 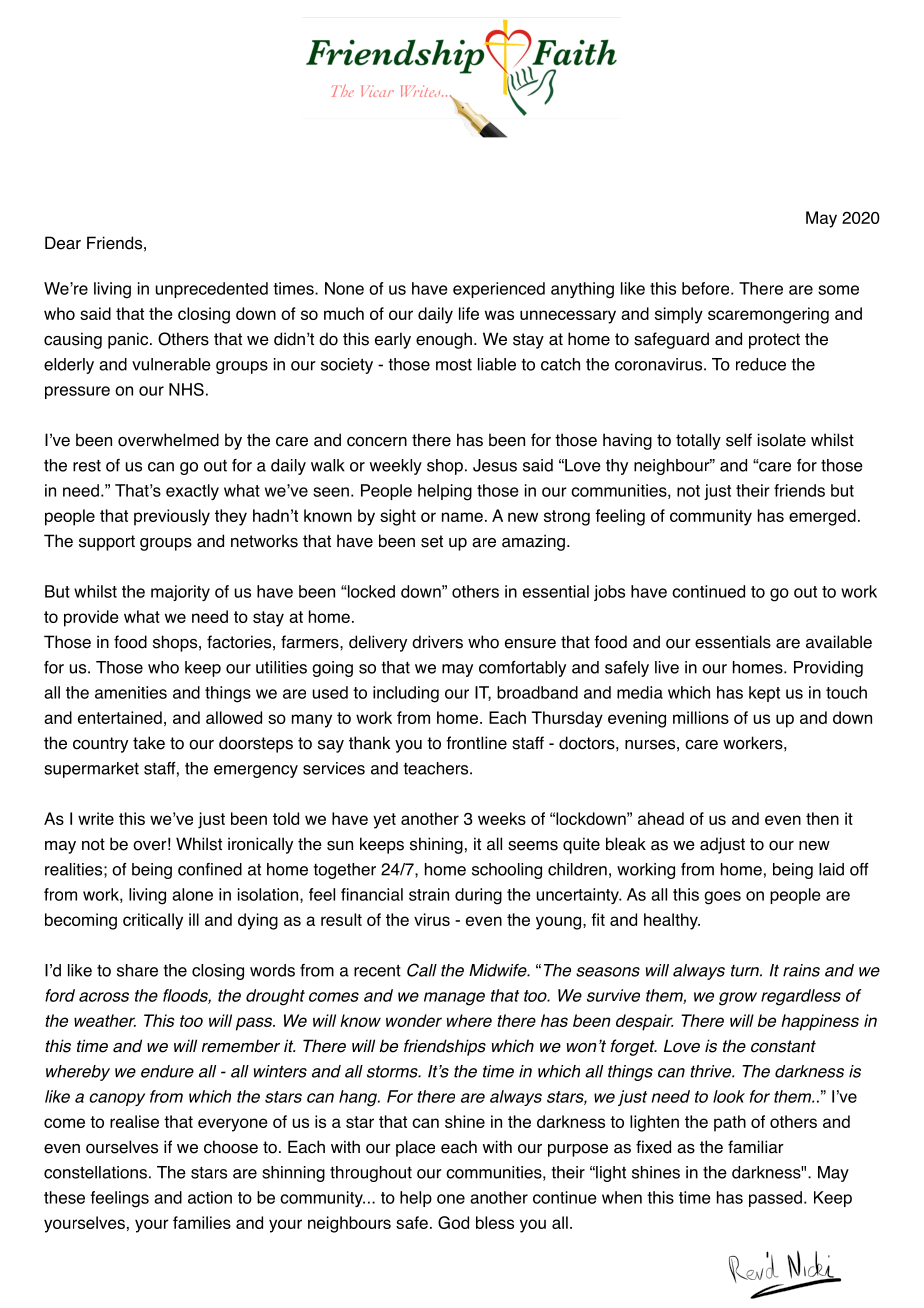 What do you see at coordinates (499, 290) in the screenshot?
I see `experienced` at bounding box center [499, 290].
